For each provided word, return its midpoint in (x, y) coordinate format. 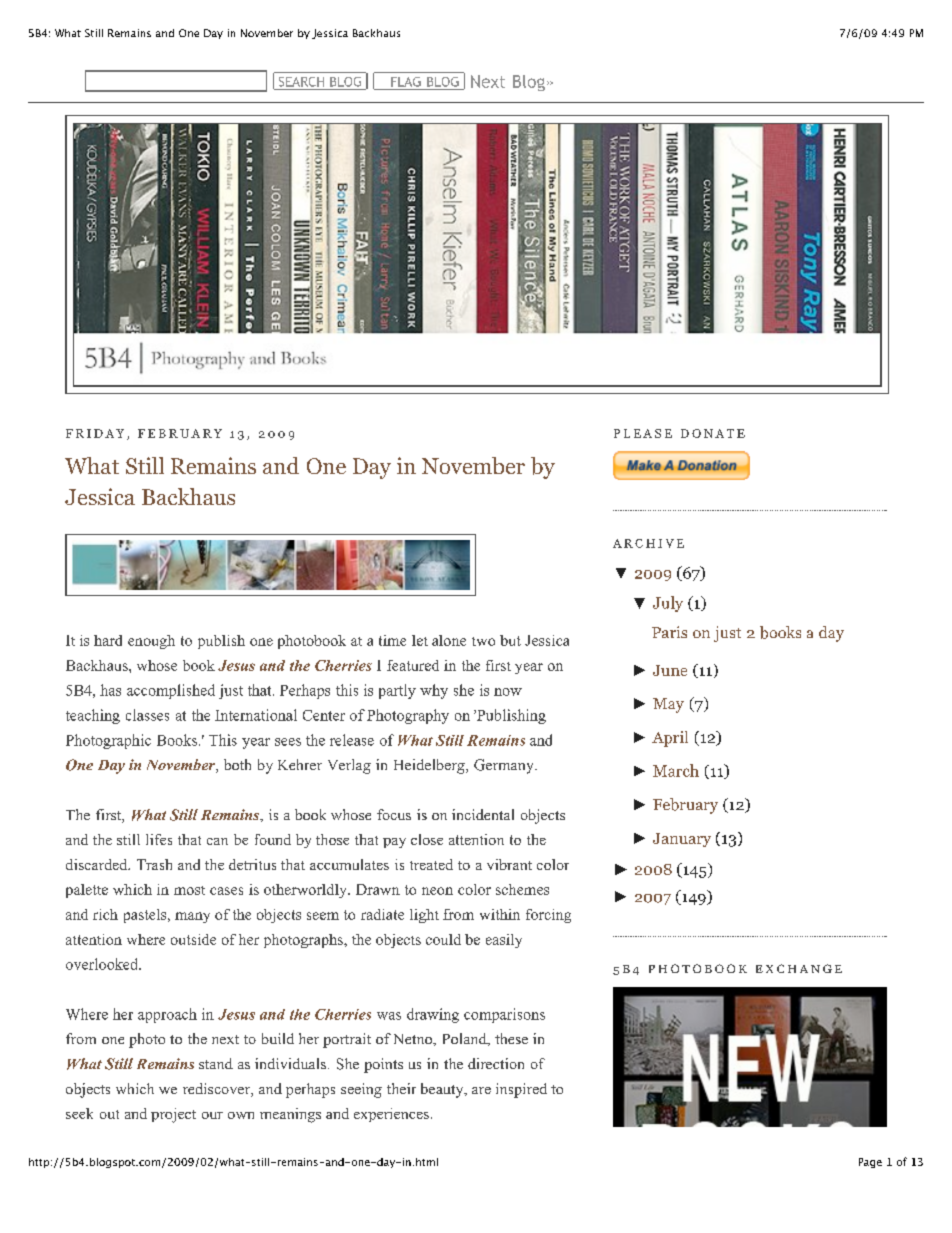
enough (151, 642)
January (682, 840)
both (237, 764)
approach (167, 1015)
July (668, 604)
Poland (466, 1039)
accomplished (171, 691)
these (511, 1038)
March (676, 770)
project (173, 1115)
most (189, 890)
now (508, 692)
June (670, 670)
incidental (483, 814)
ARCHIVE (648, 543)
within (500, 914)
